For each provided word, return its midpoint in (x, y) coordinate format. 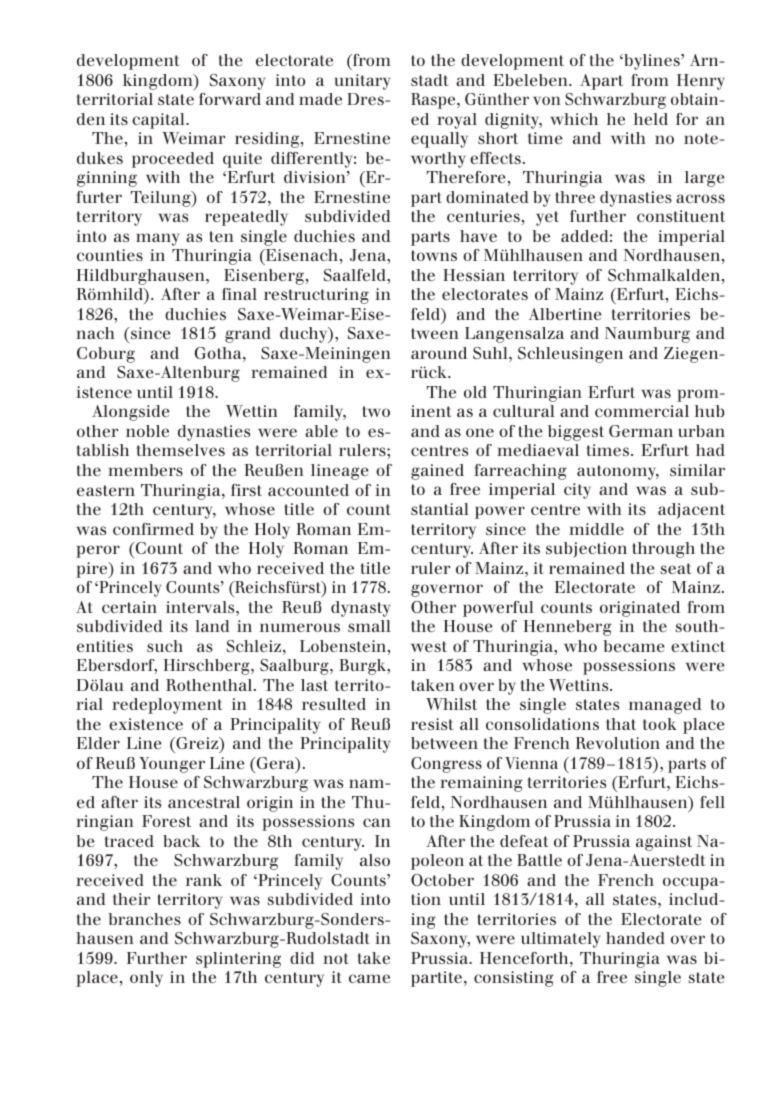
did (302, 958)
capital (159, 121)
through (664, 550)
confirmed (153, 529)
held (651, 119)
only (146, 979)
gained (437, 472)
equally (439, 140)
